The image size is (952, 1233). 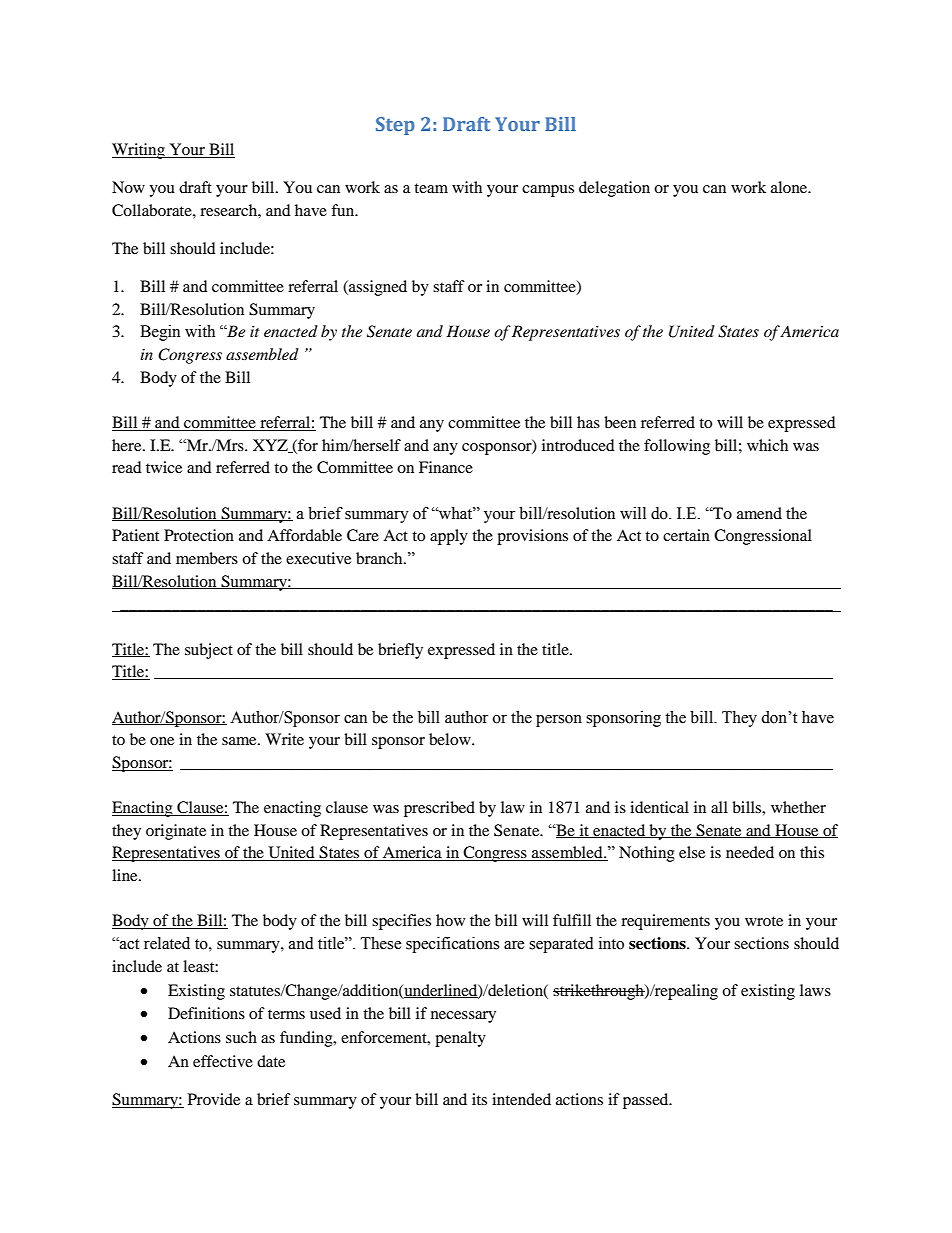 What do you see at coordinates (449, 537) in the page?
I see `apply` at bounding box center [449, 537].
